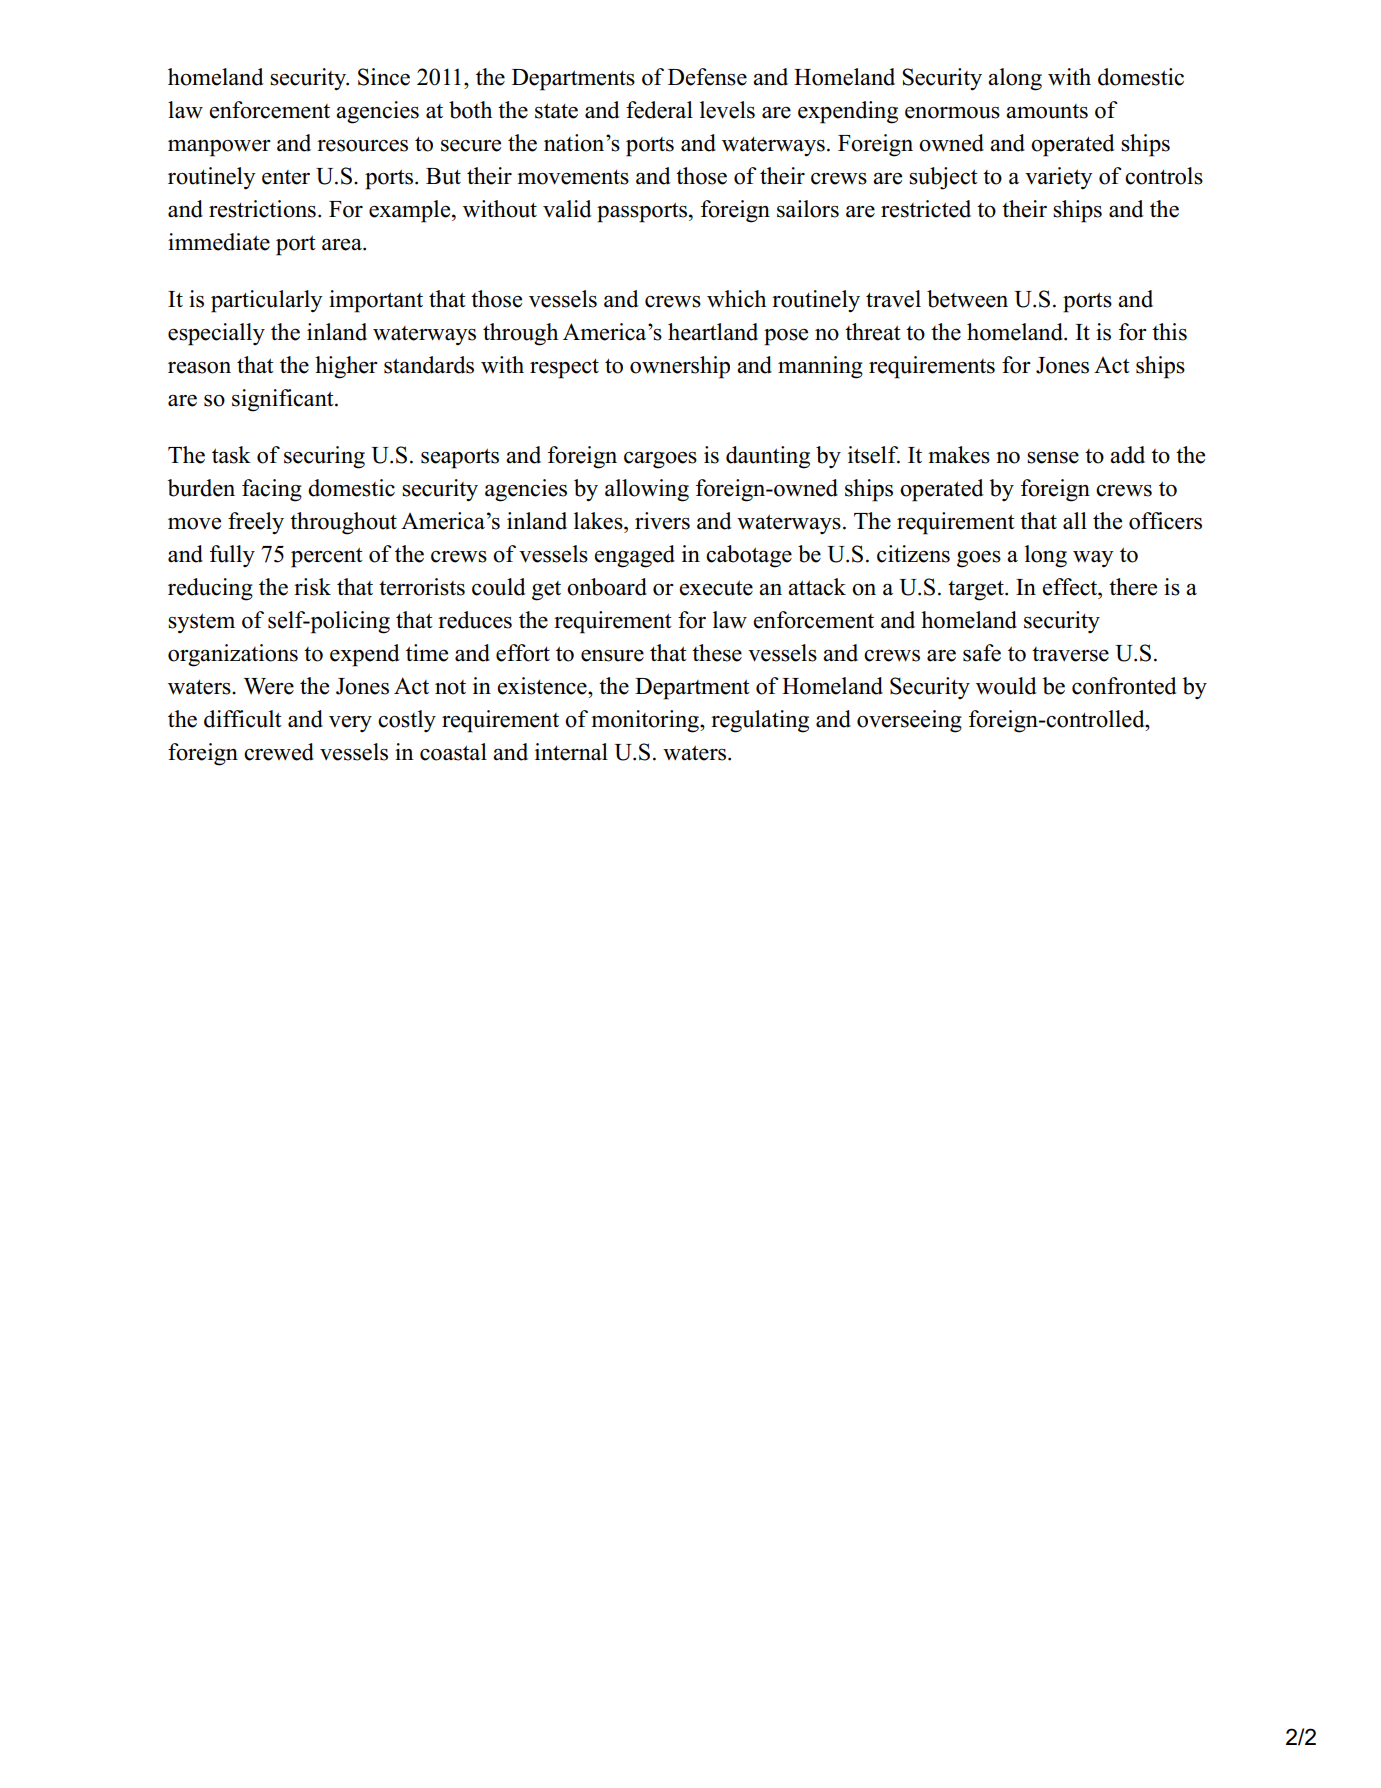  What do you see at coordinates (680, 367) in the image?
I see `ownership` at bounding box center [680, 367].
